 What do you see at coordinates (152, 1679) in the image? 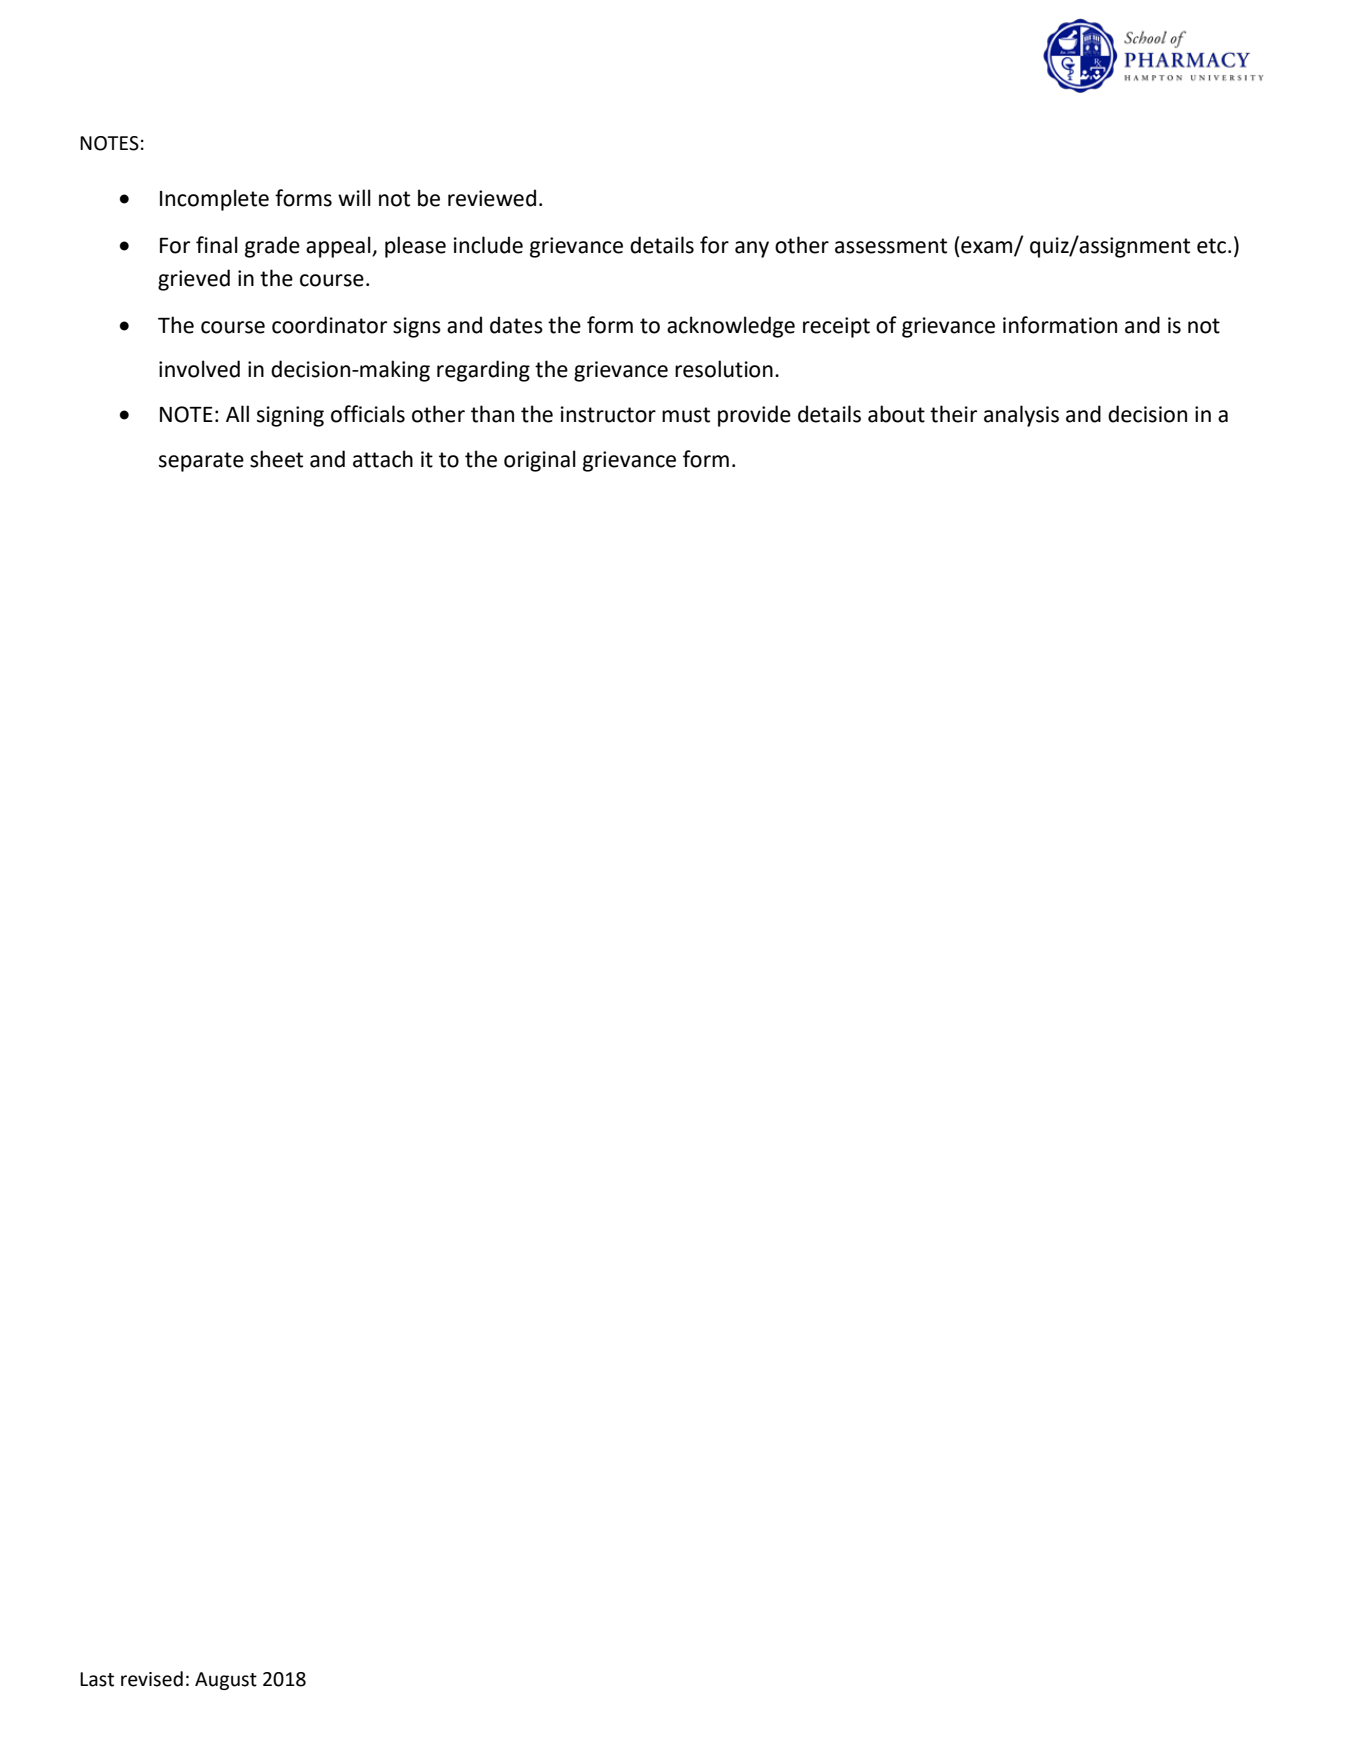
I see `revised` at bounding box center [152, 1679].
